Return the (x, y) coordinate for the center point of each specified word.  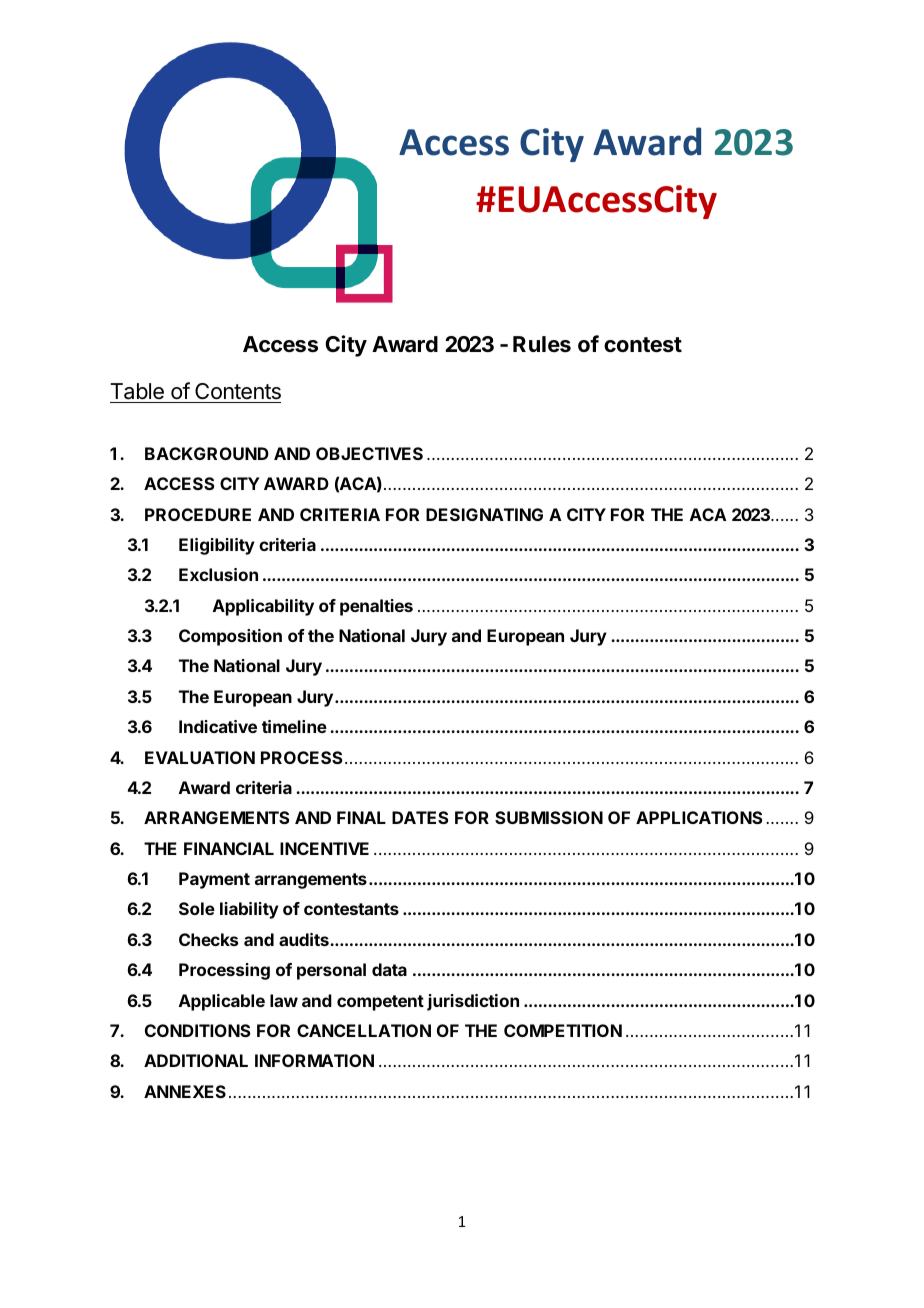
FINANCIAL (229, 848)
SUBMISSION (549, 817)
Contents (238, 391)
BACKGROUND (207, 453)
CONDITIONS (198, 1030)
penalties (376, 607)
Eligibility (217, 546)
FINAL (361, 817)
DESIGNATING (484, 514)
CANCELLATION (364, 1030)
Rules (542, 344)
